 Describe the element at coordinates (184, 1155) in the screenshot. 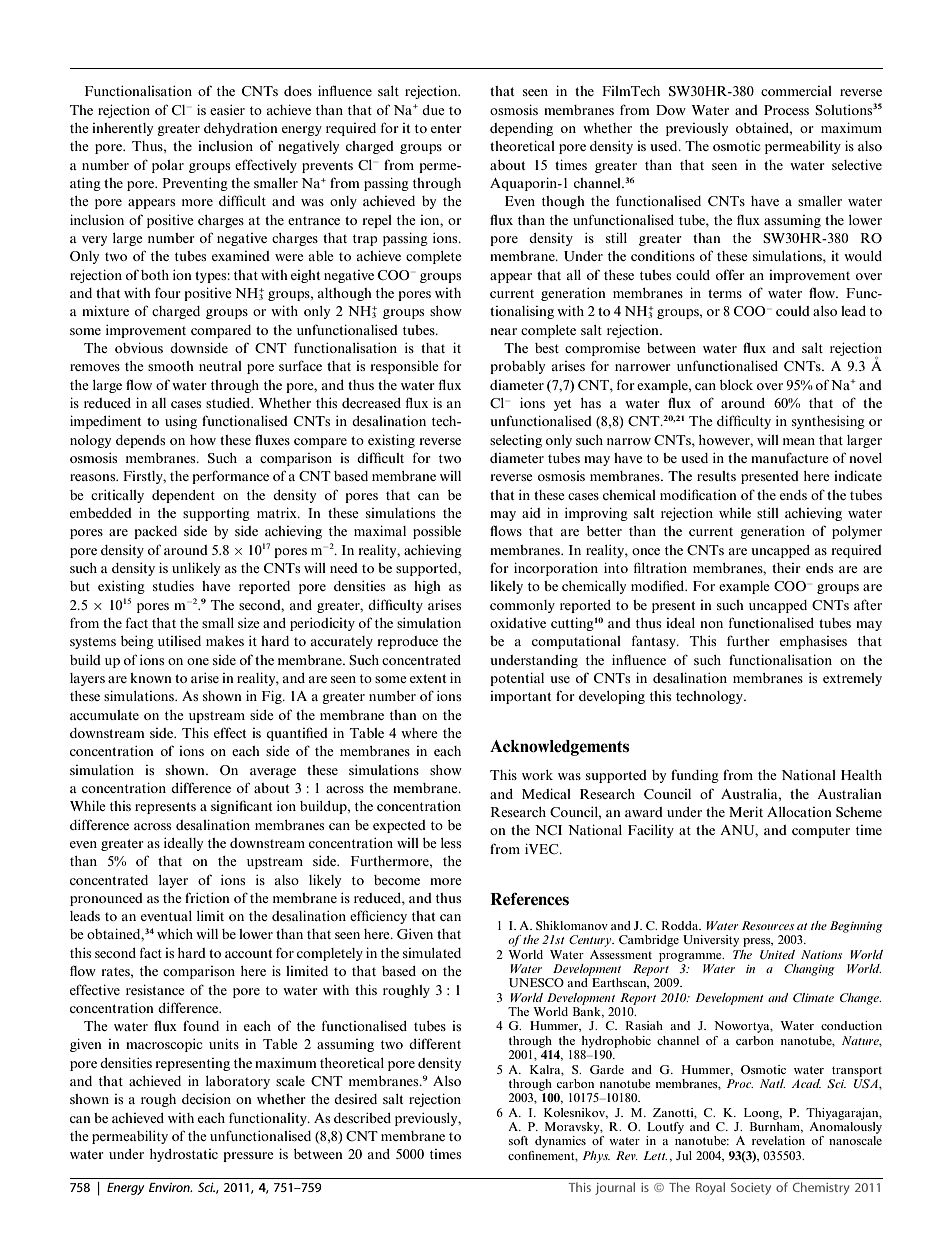

I see `hydrostatic` at that location.
